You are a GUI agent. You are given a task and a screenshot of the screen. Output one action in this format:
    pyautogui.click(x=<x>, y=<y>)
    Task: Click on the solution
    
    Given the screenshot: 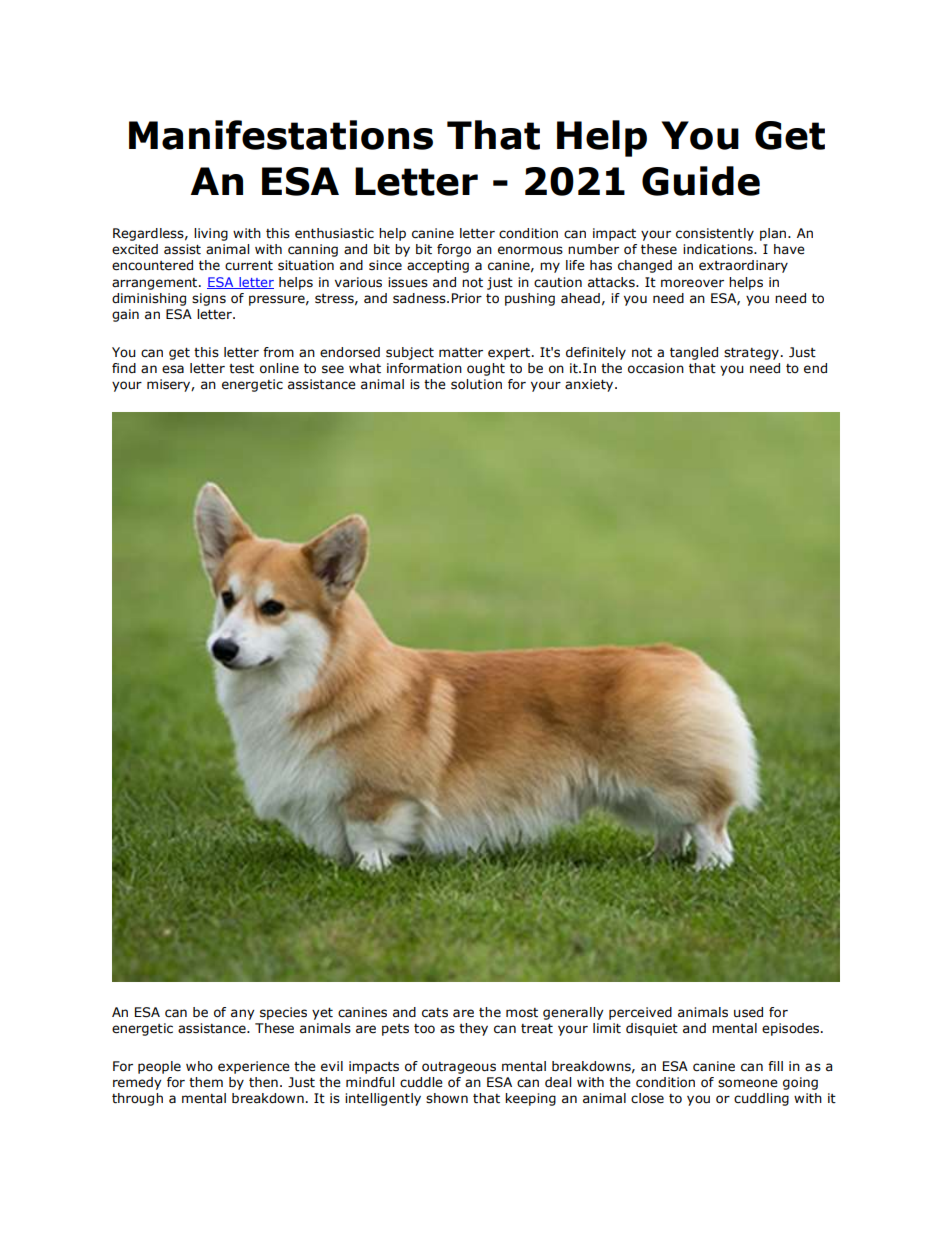 What is the action you would take?
    pyautogui.click(x=476, y=384)
